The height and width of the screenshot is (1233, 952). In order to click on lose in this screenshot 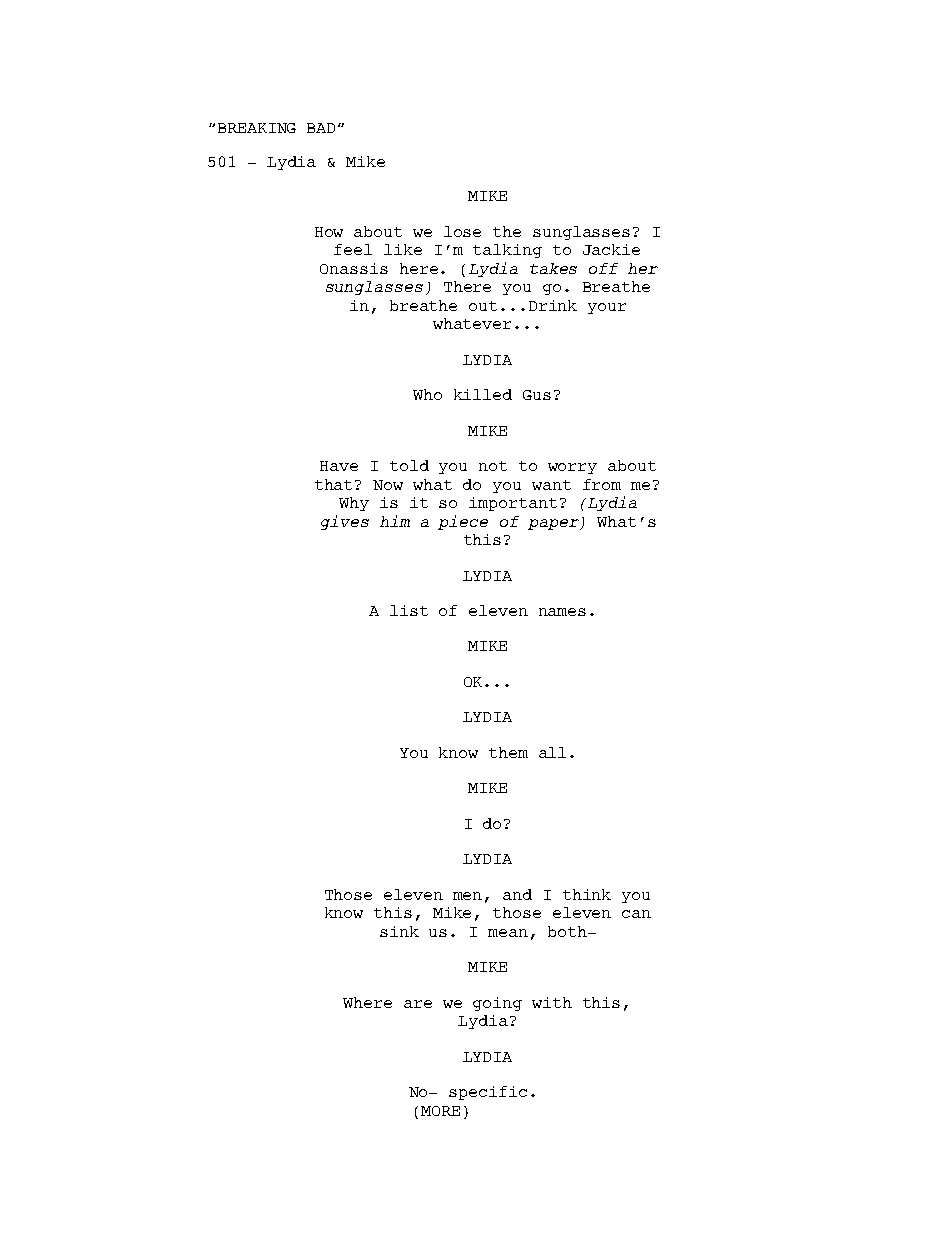, I will do `click(462, 231)`.
